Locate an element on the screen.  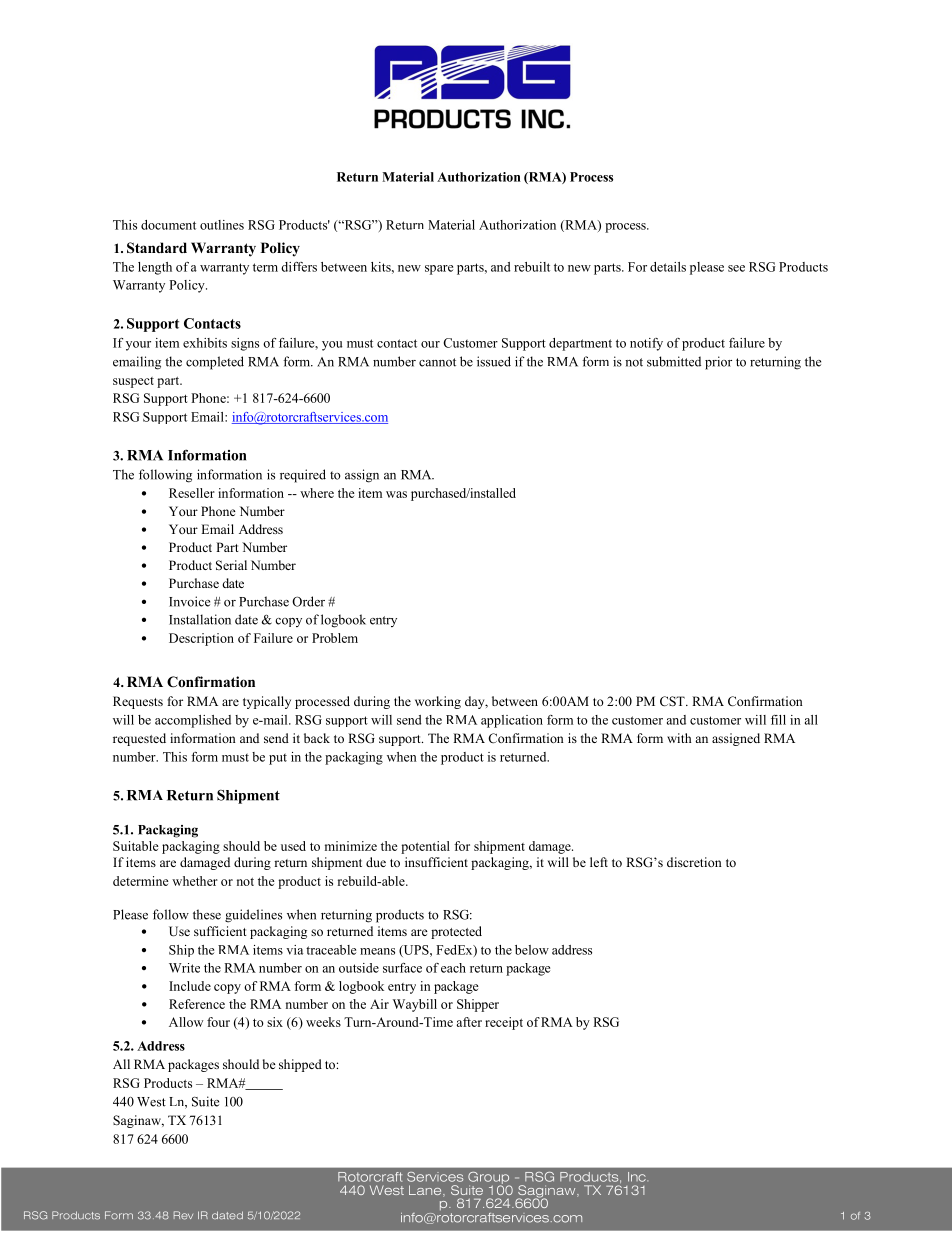
accomplished is located at coordinates (193, 721).
